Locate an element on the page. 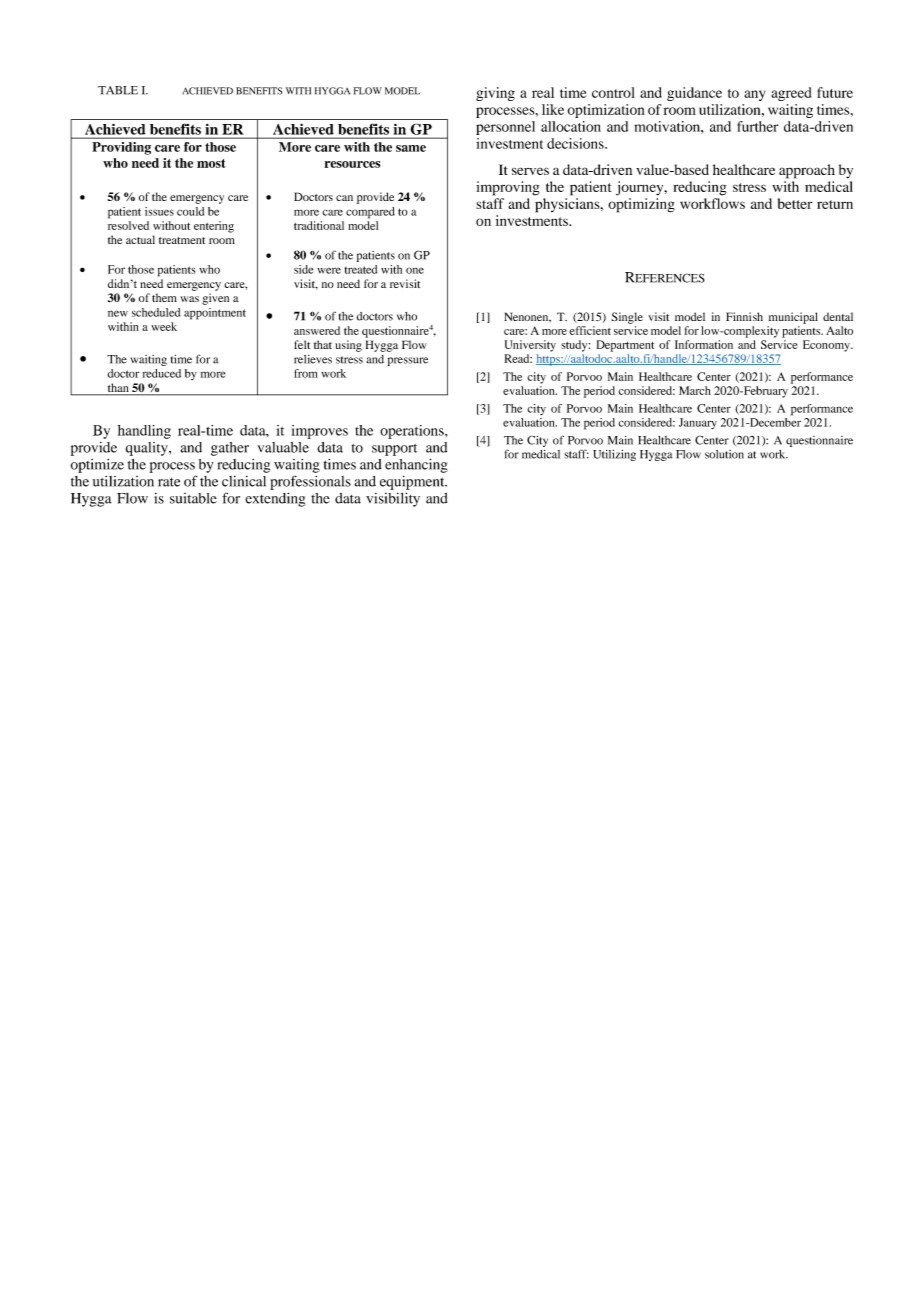 The height and width of the page is (1308, 924). any is located at coordinates (754, 95).
